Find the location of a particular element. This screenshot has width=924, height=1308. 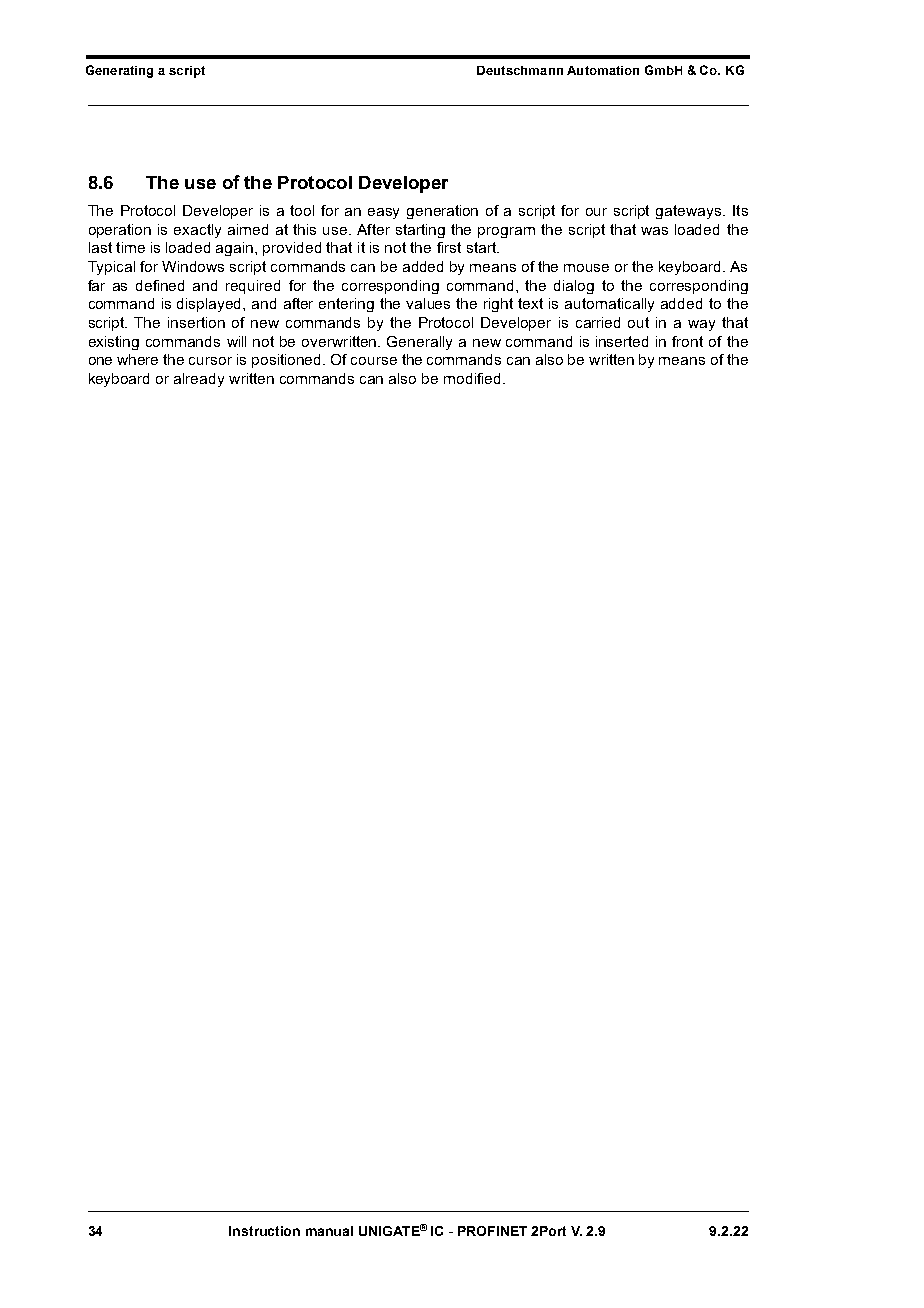

modified is located at coordinates (472, 378).
